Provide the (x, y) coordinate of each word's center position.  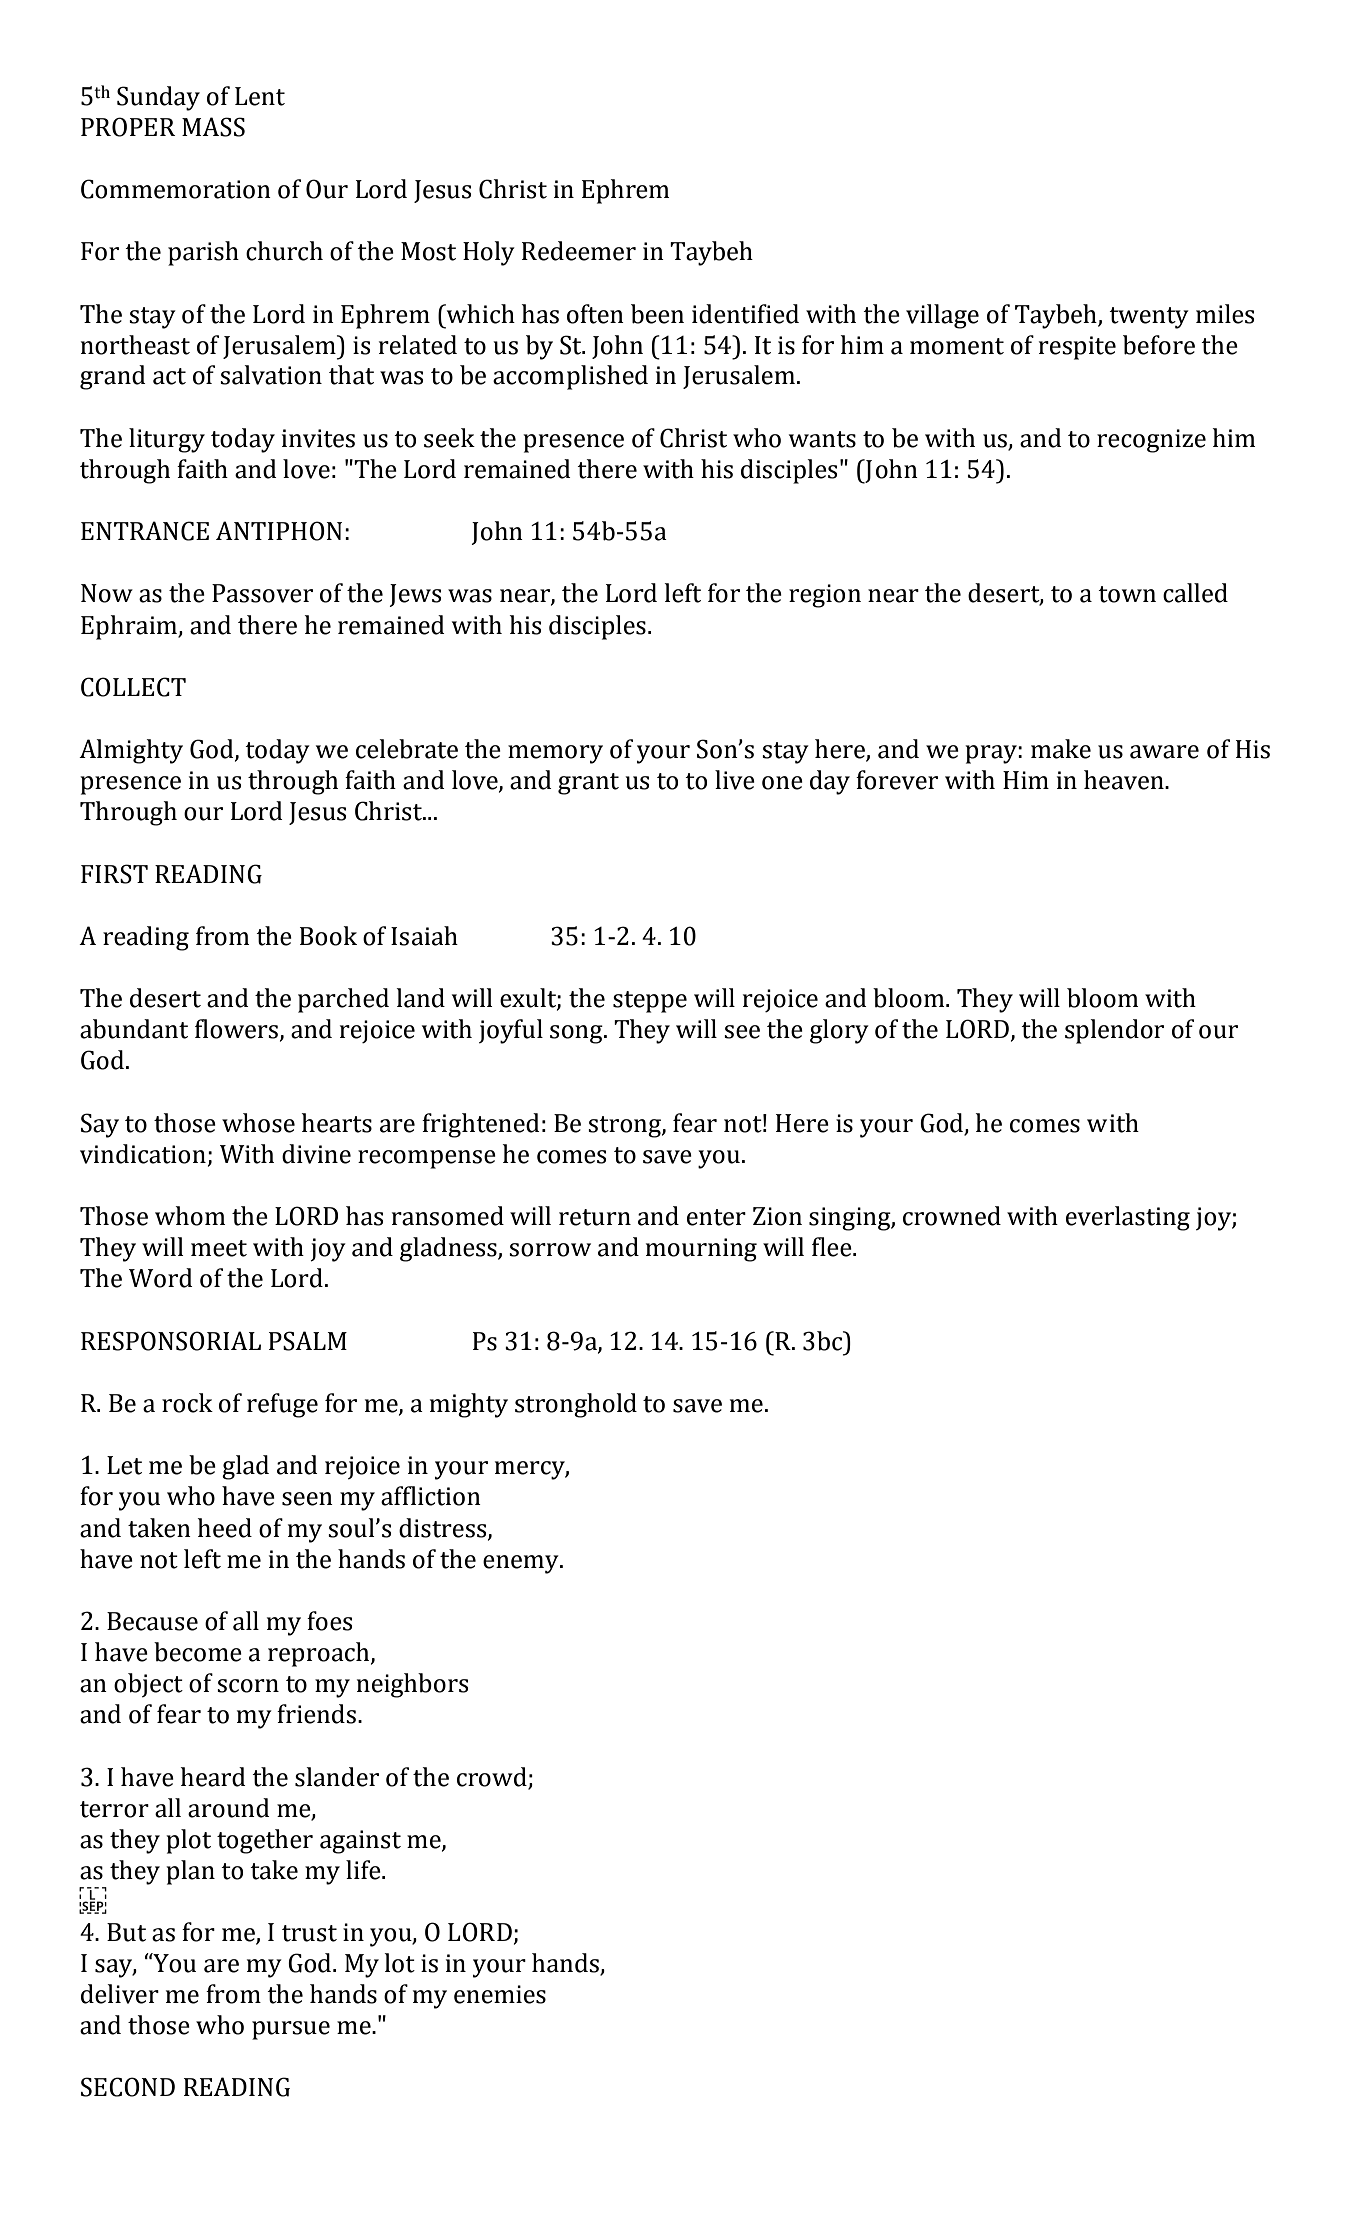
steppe (650, 1002)
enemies (500, 1994)
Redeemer (579, 251)
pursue (291, 2030)
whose (258, 1123)
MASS (213, 127)
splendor (1114, 1031)
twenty (1149, 318)
